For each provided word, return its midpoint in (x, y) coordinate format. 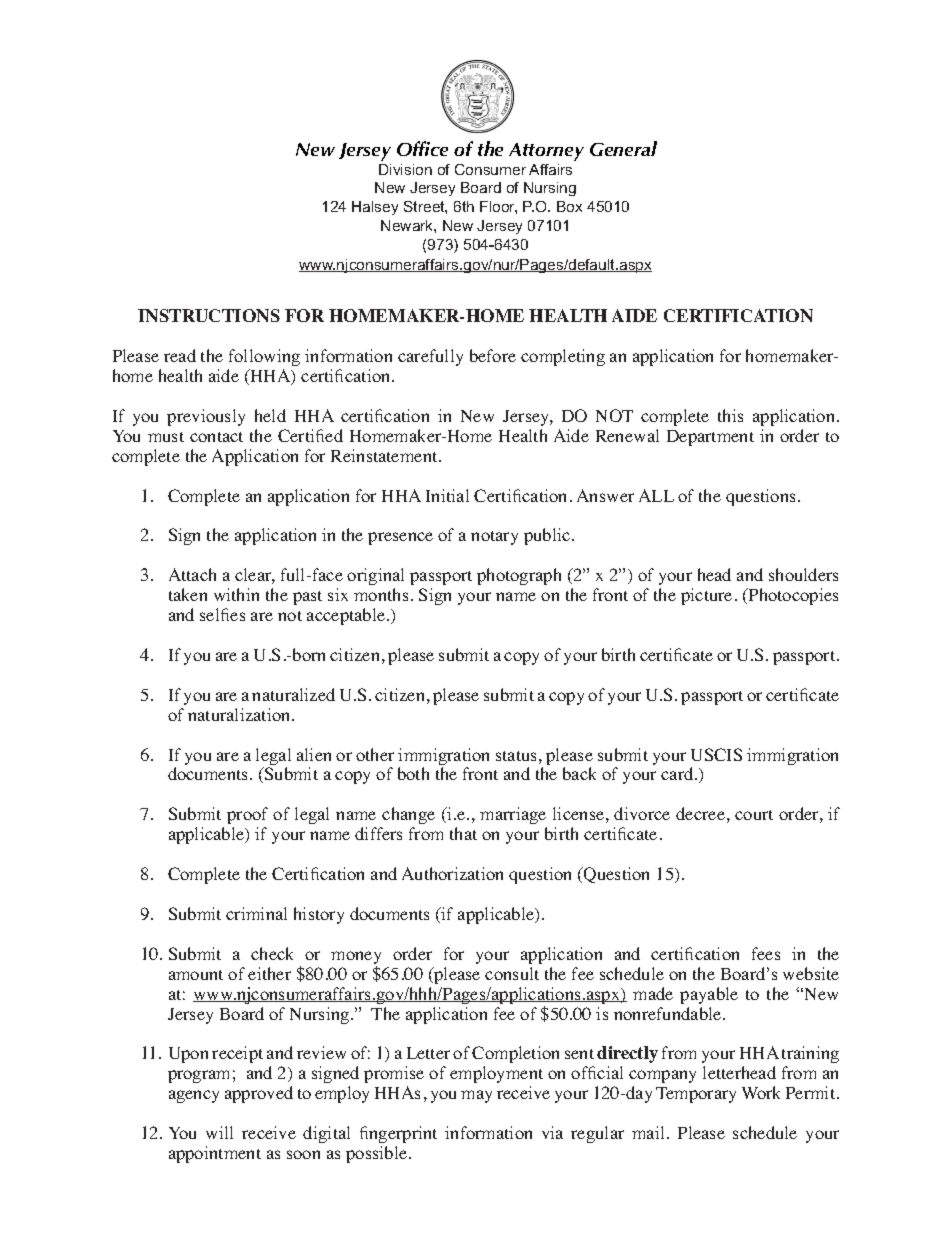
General (623, 148)
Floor (498, 207)
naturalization (240, 714)
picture (706, 596)
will (219, 1132)
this (730, 415)
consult (512, 973)
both (413, 773)
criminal (256, 913)
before (493, 355)
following (264, 357)
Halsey (375, 208)
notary (494, 538)
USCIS (716, 754)
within (236, 594)
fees (766, 953)
